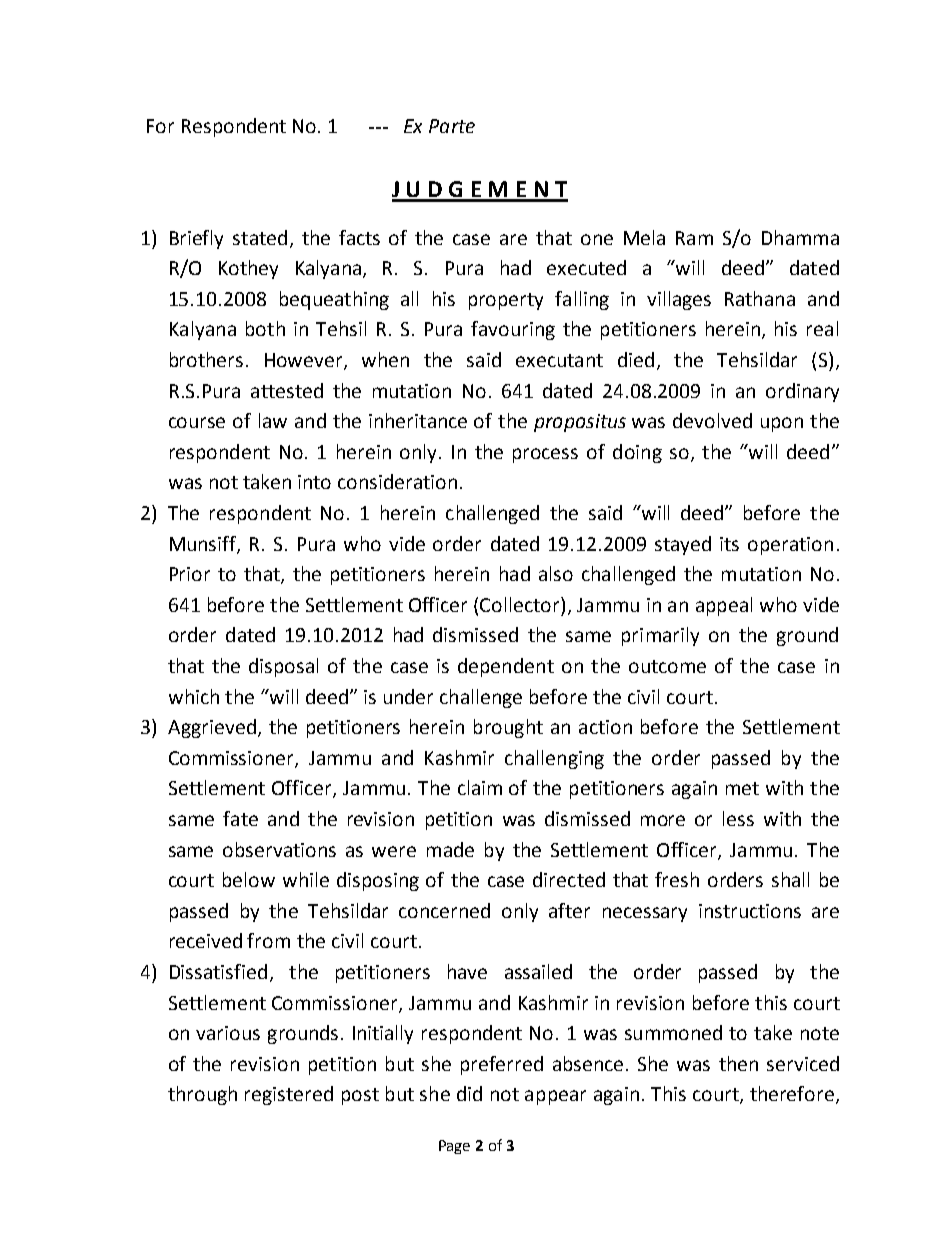  What do you see at coordinates (452, 126) in the document?
I see `Parte` at bounding box center [452, 126].
